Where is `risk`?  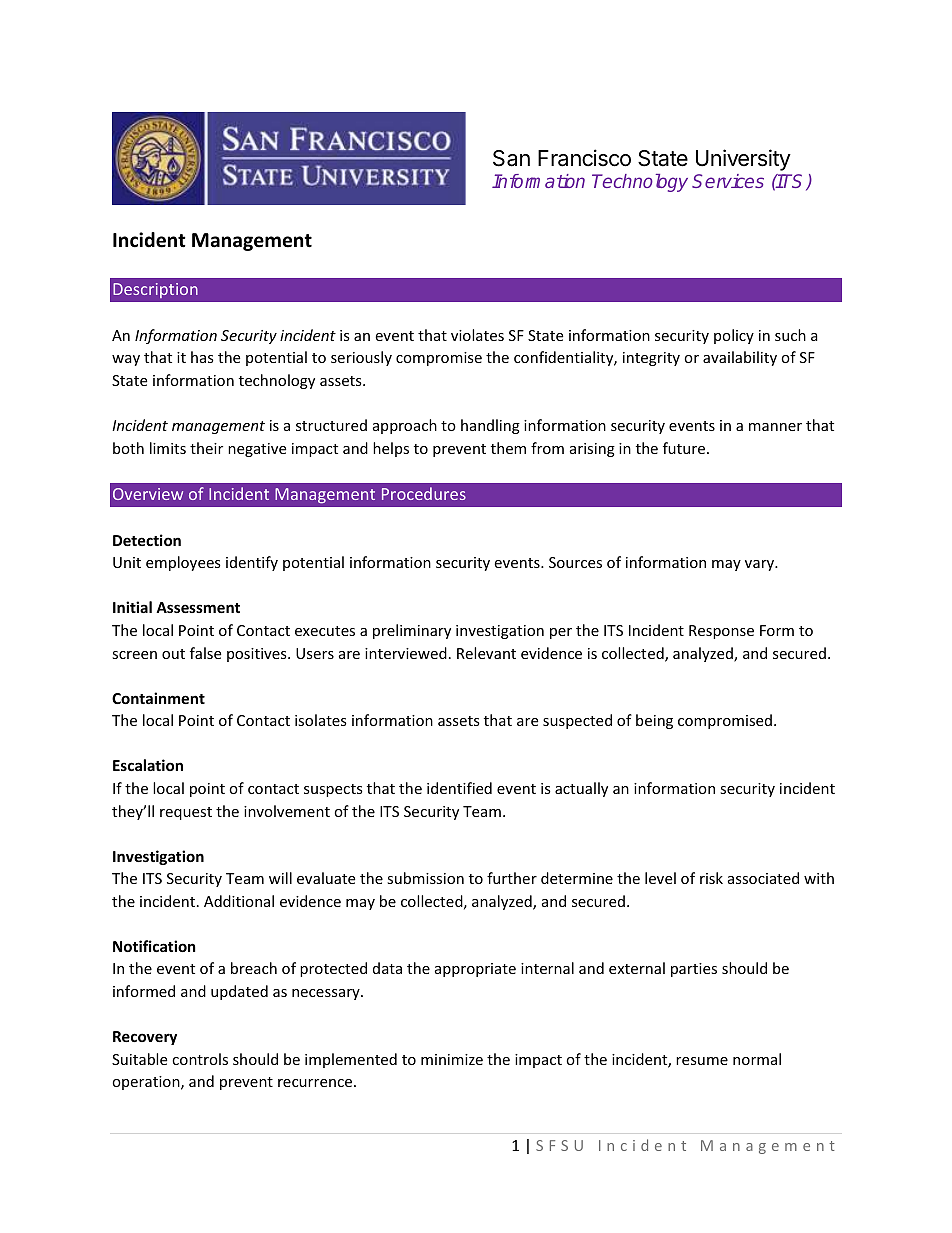
risk is located at coordinates (711, 878).
